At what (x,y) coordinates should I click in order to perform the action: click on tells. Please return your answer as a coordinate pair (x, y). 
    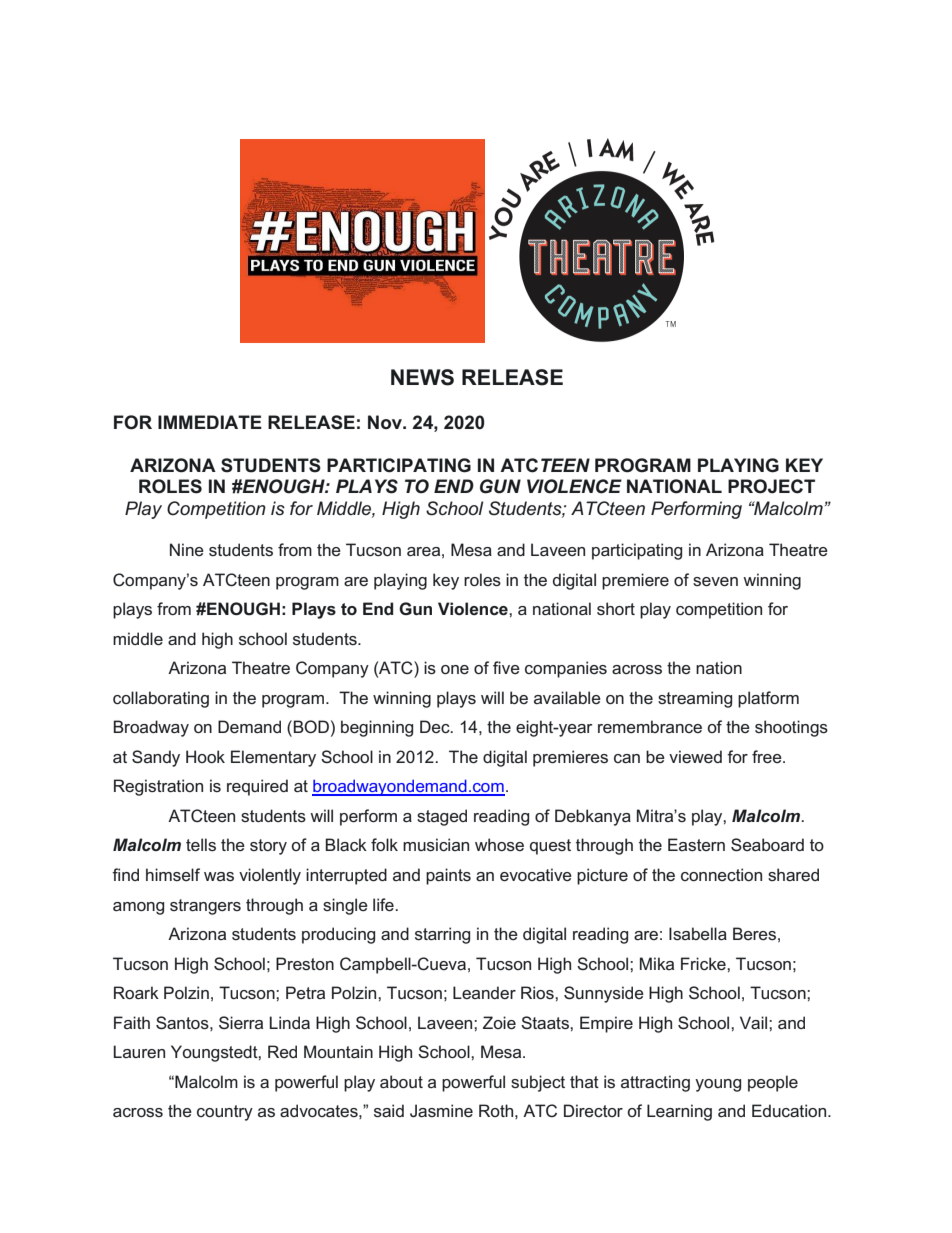
    Looking at the image, I should click on (201, 844).
